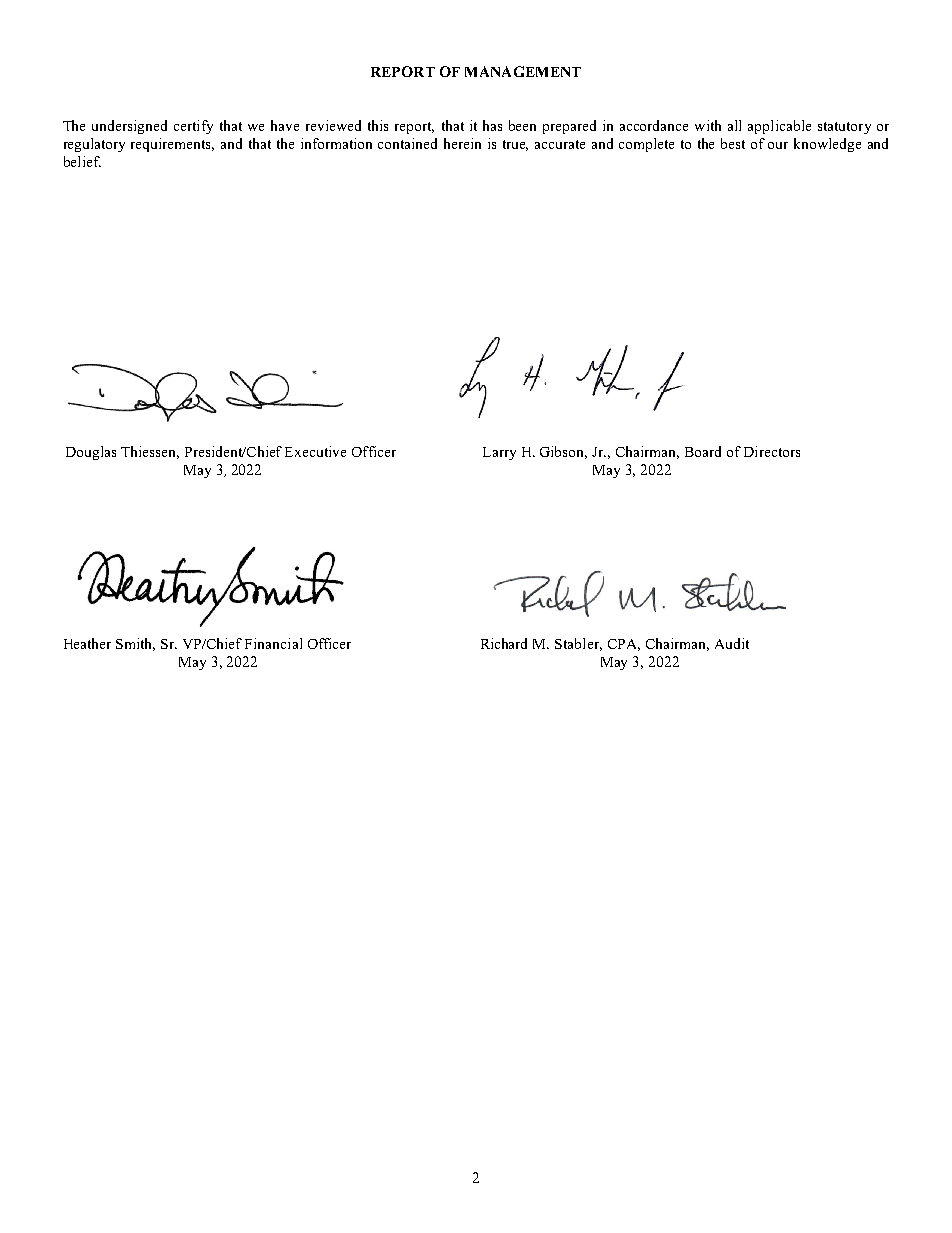 The width and height of the screenshot is (952, 1233). What do you see at coordinates (499, 453) in the screenshot?
I see `Larry` at bounding box center [499, 453].
